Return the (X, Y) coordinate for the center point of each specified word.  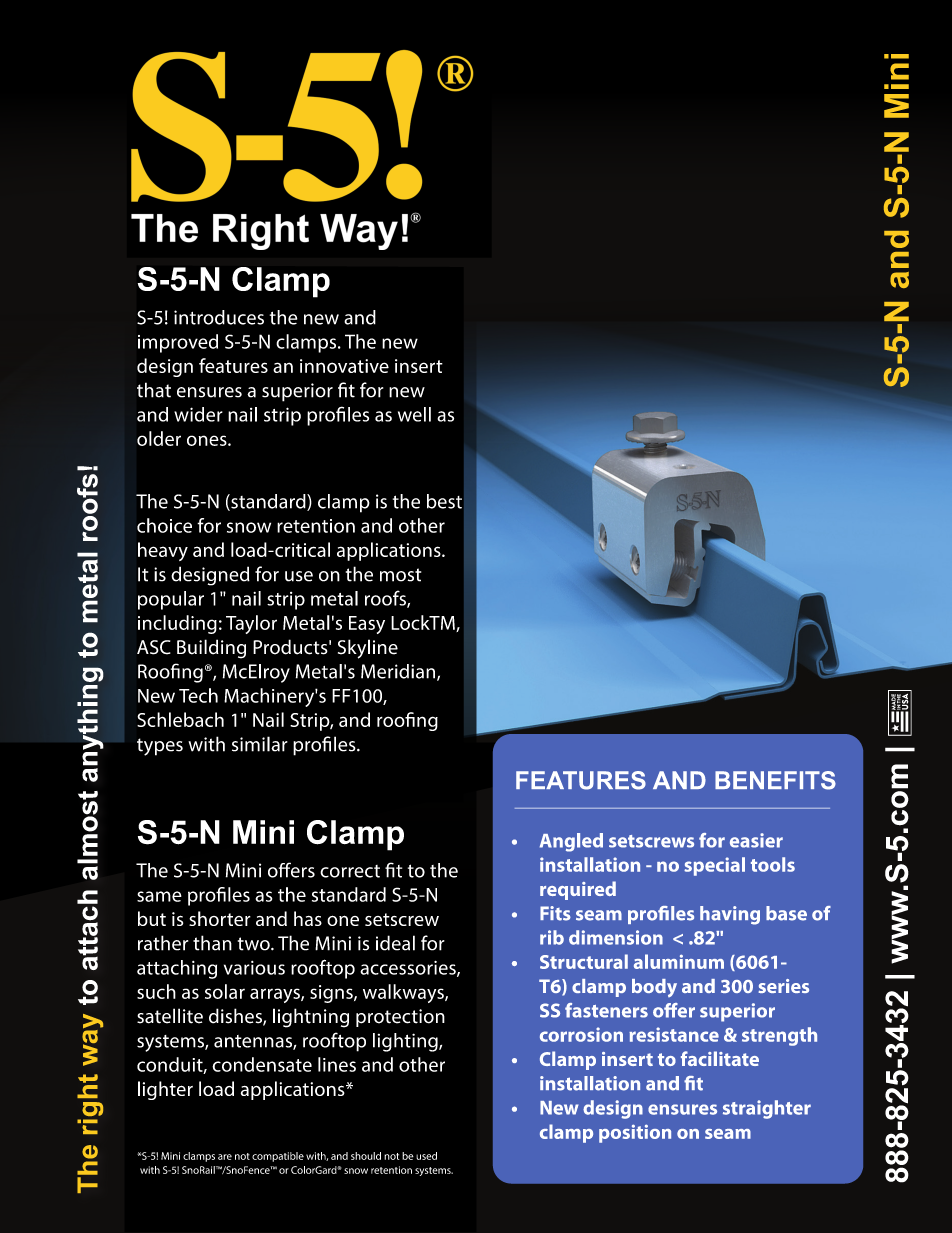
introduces (219, 317)
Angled (571, 842)
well (414, 414)
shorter (220, 918)
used (426, 1156)
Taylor (251, 624)
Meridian (399, 672)
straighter (767, 1109)
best (444, 501)
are (225, 1157)
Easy (367, 625)
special (714, 866)
